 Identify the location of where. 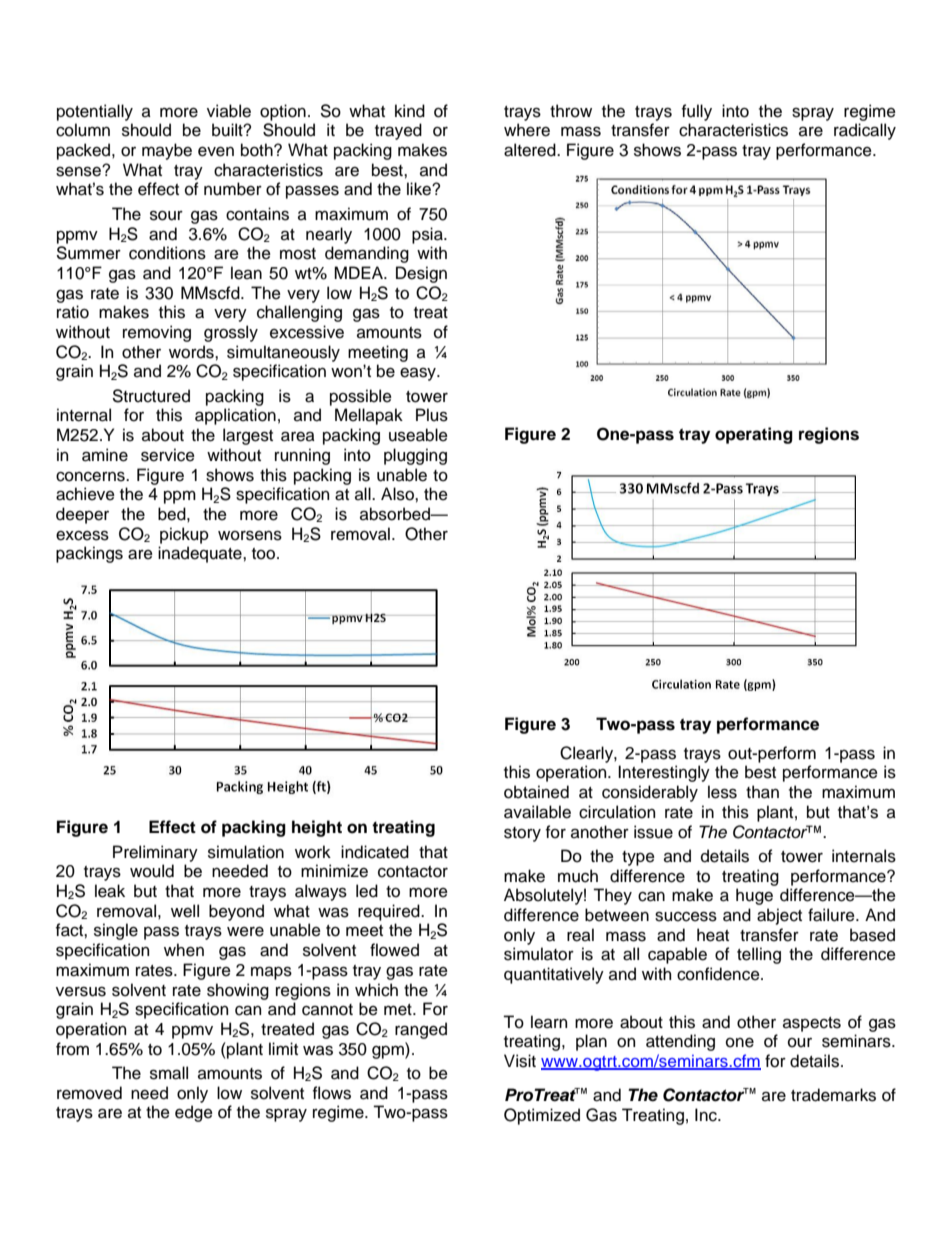
(527, 130).
